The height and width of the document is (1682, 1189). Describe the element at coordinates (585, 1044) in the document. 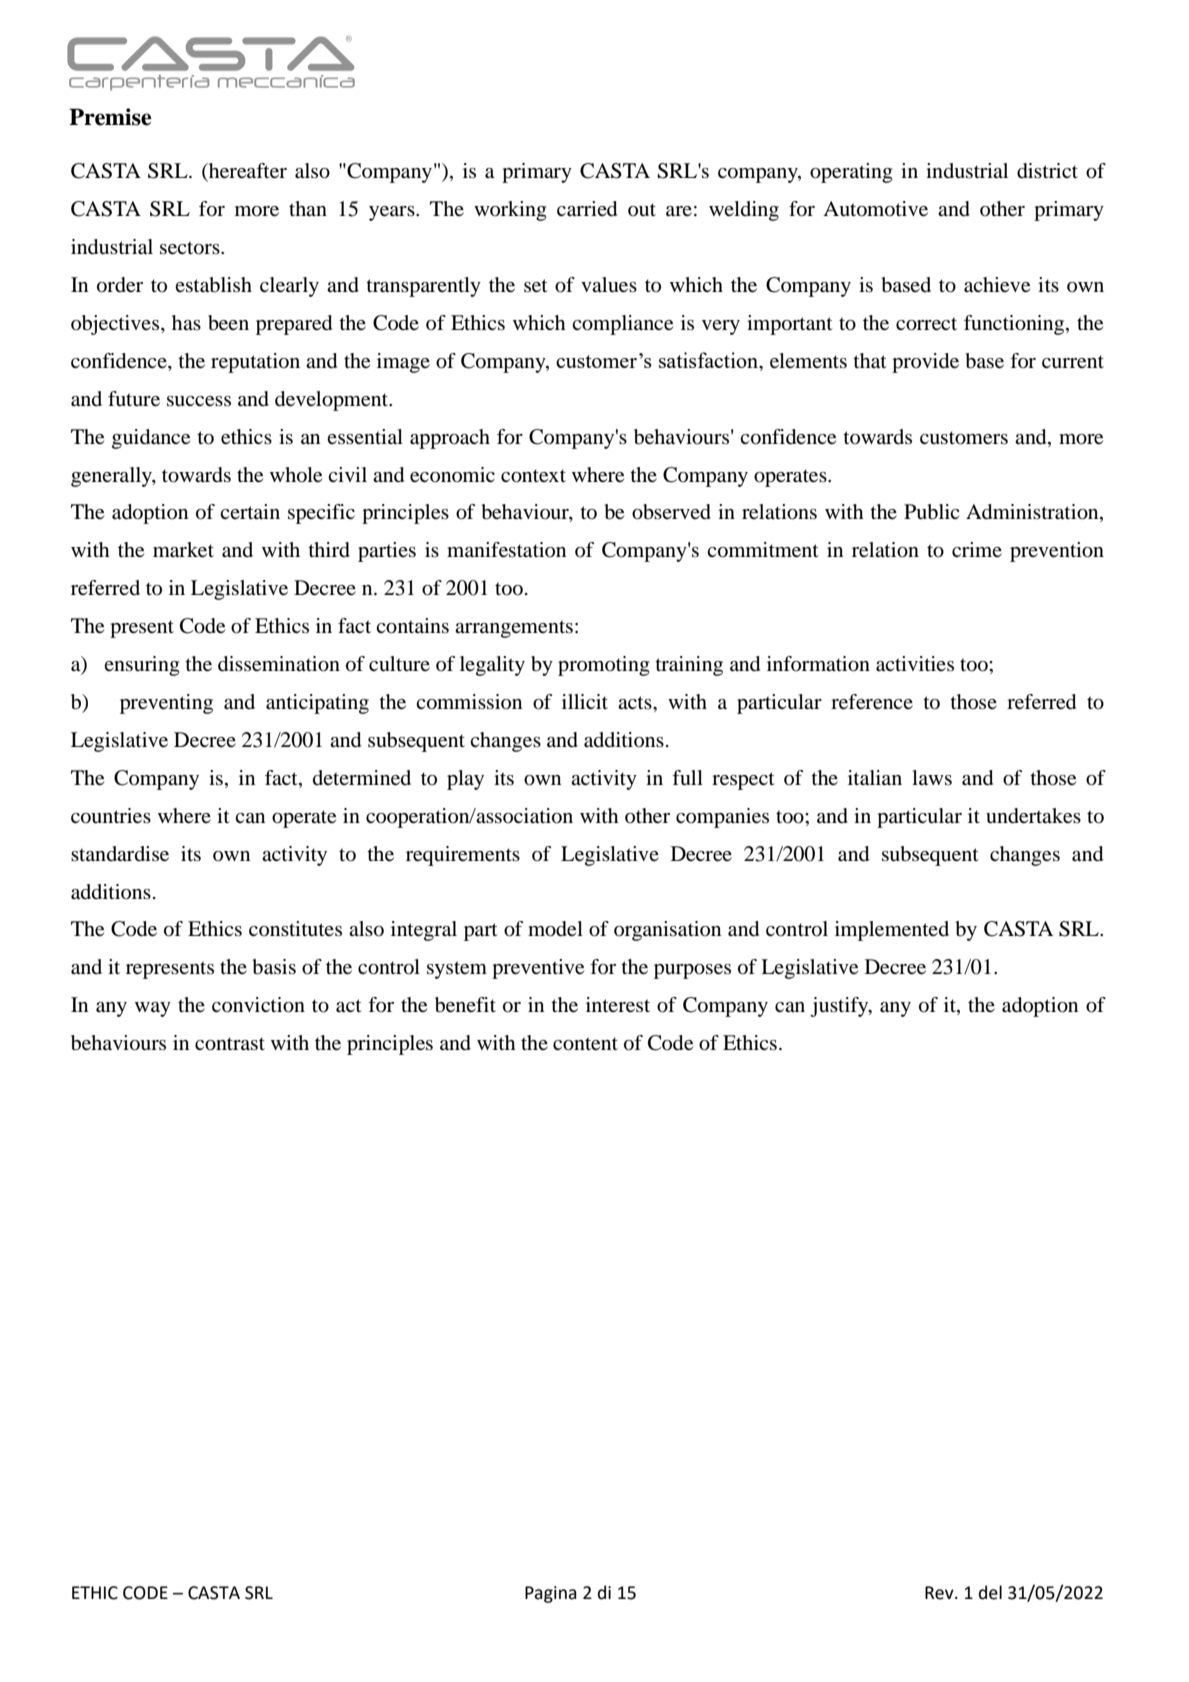

I see `content` at that location.
